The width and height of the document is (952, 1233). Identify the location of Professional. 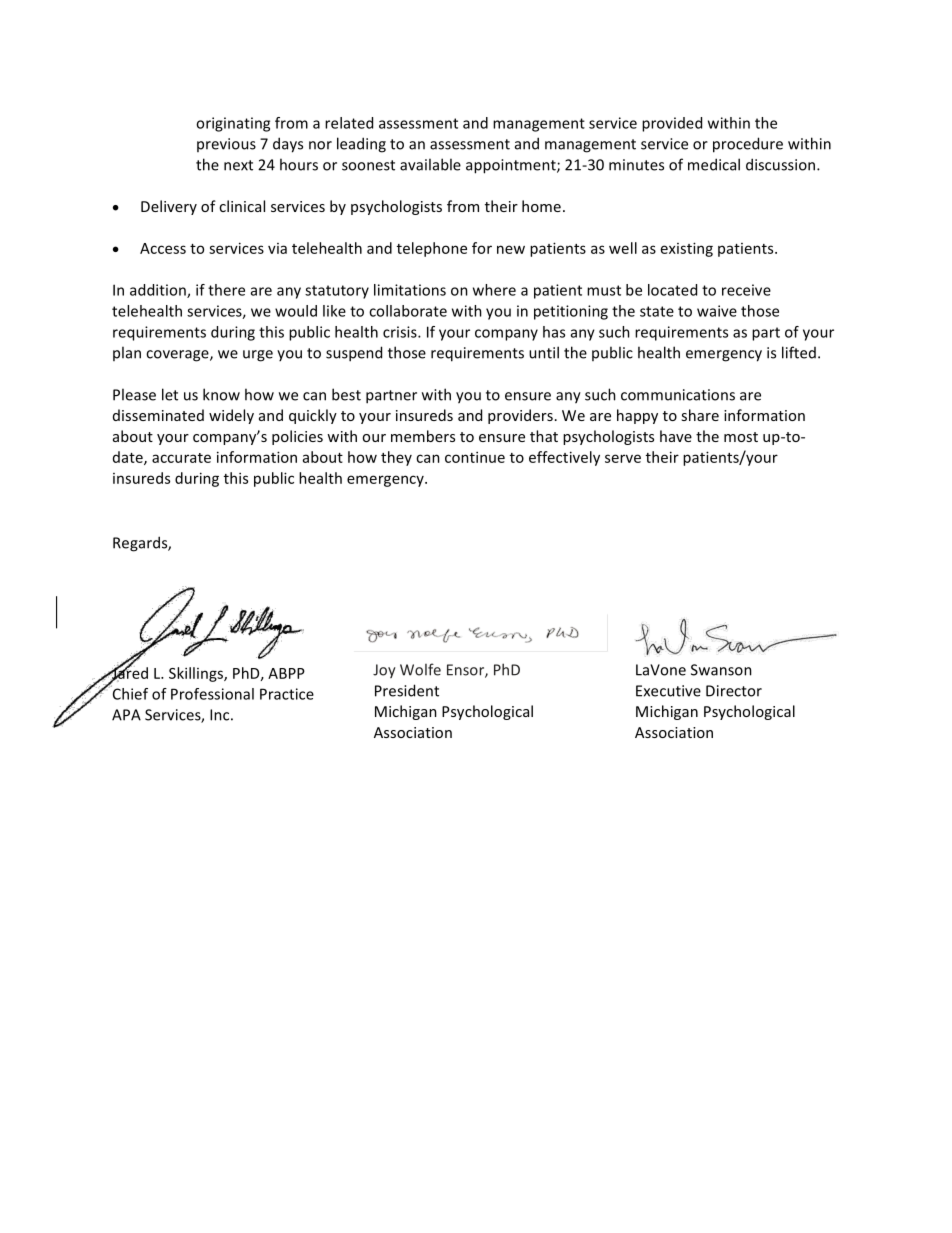
(212, 694).
